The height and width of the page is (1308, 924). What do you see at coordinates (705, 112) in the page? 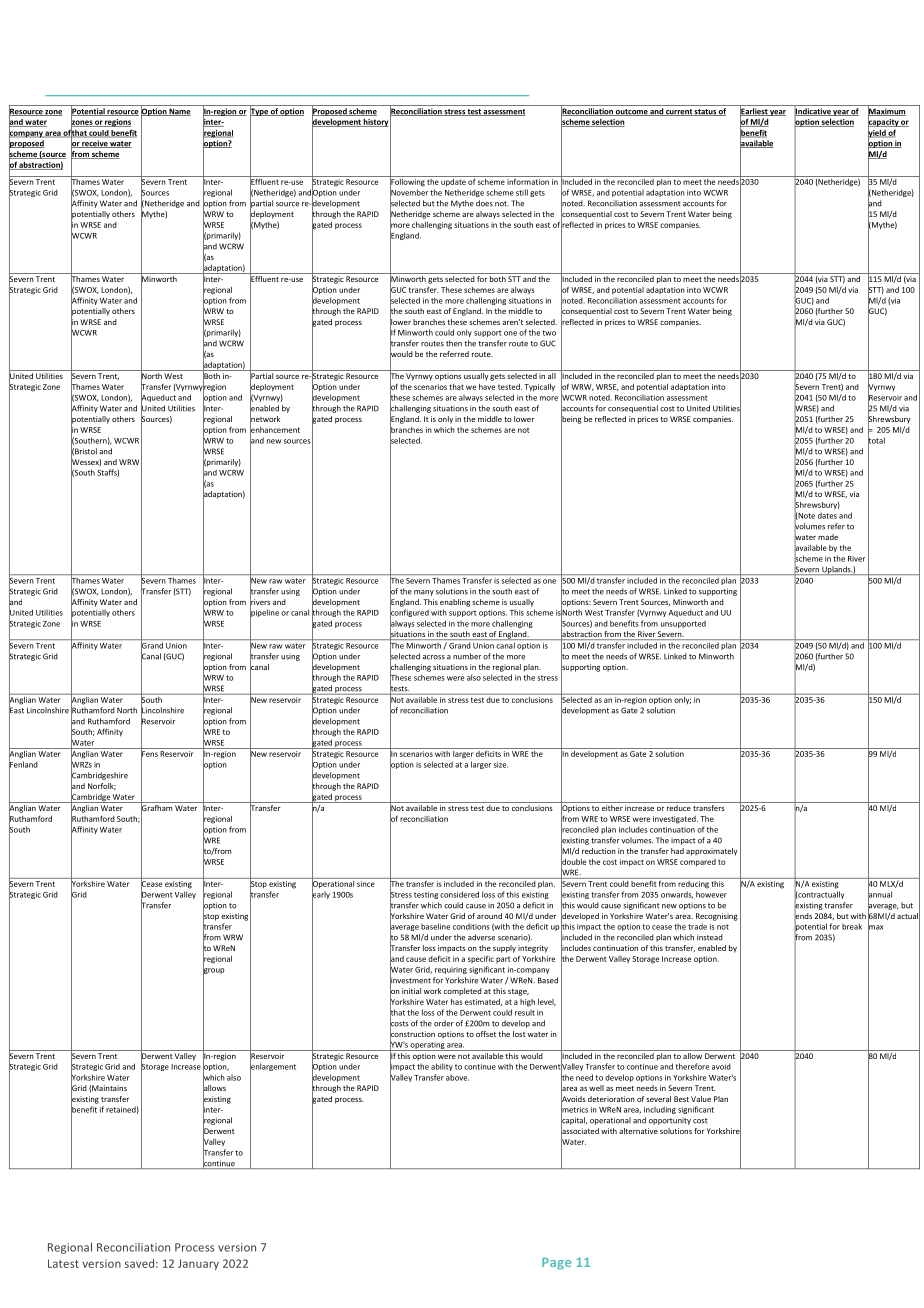
I see `status` at bounding box center [705, 112].
